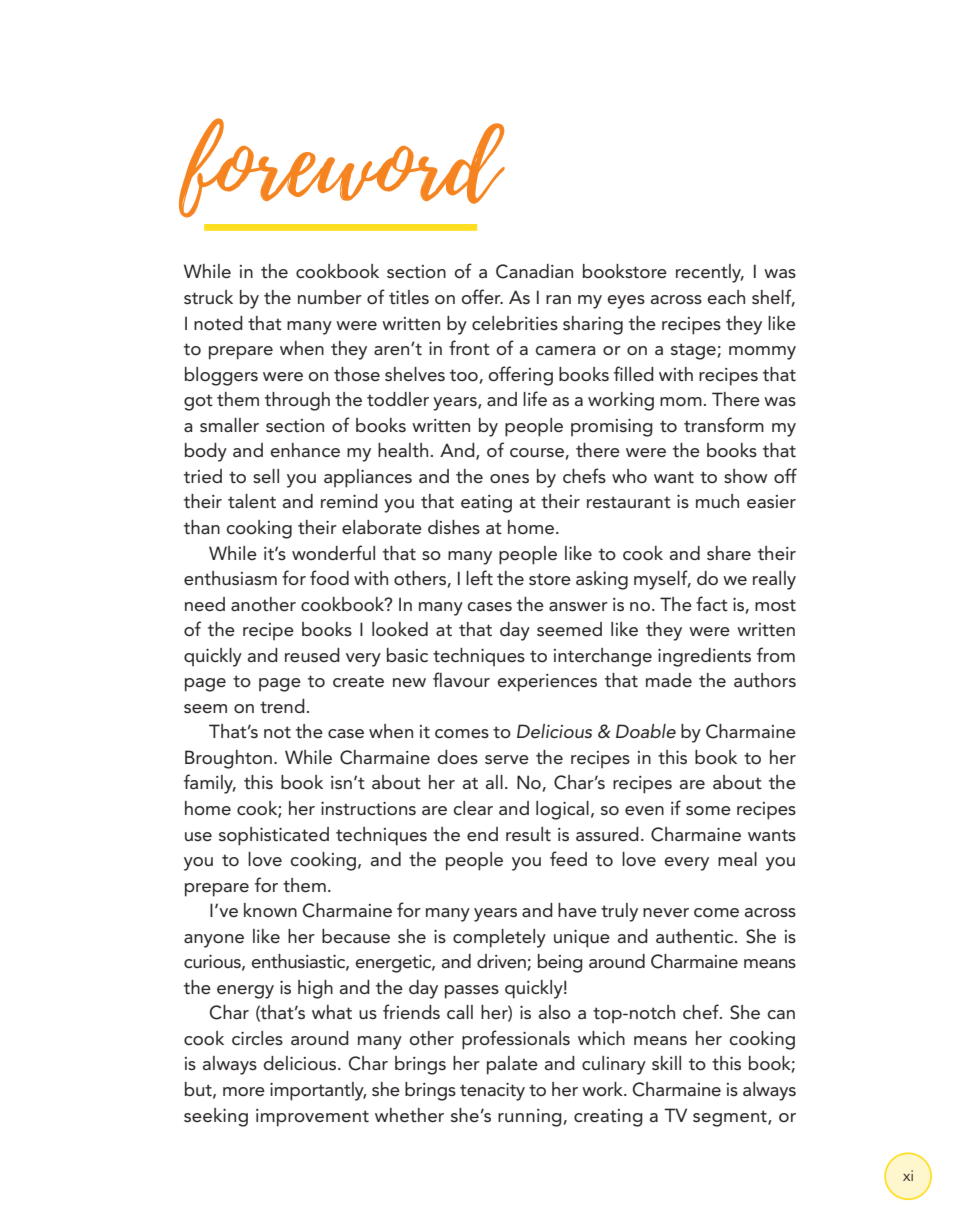 The height and width of the image is (1226, 980). Describe the element at coordinates (534, 271) in the image. I see `Canadian` at that location.
